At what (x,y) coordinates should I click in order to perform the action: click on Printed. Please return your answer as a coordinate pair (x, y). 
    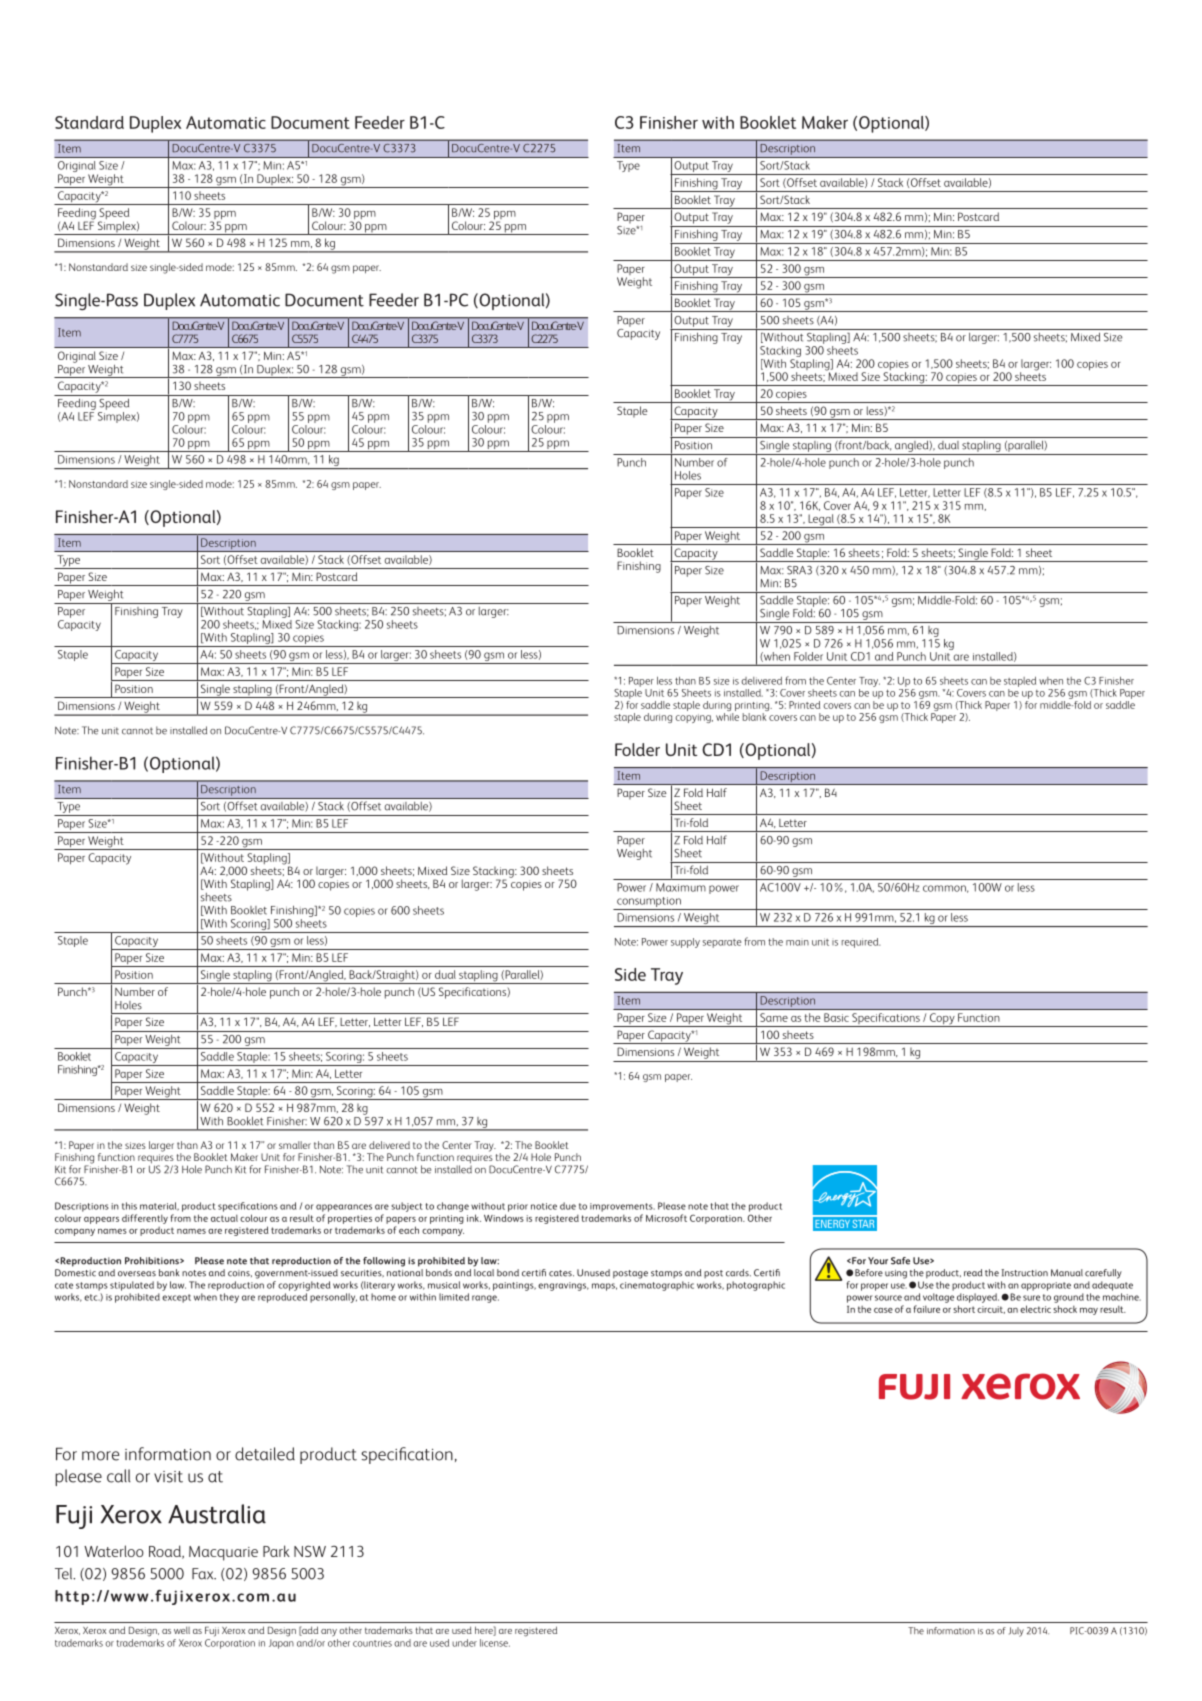
    Looking at the image, I should click on (804, 705).
